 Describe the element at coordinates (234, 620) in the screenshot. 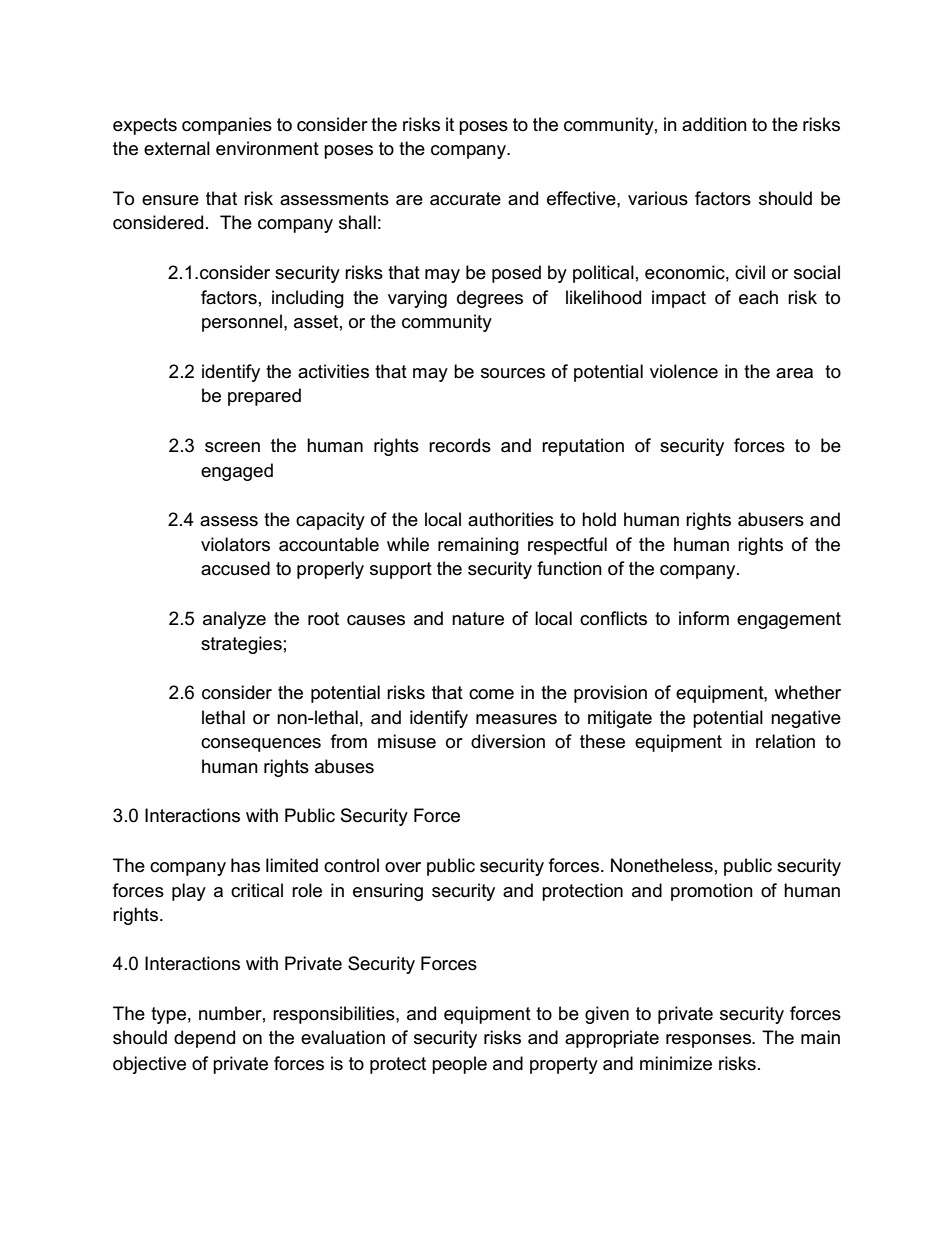

I see `analyze` at that location.
